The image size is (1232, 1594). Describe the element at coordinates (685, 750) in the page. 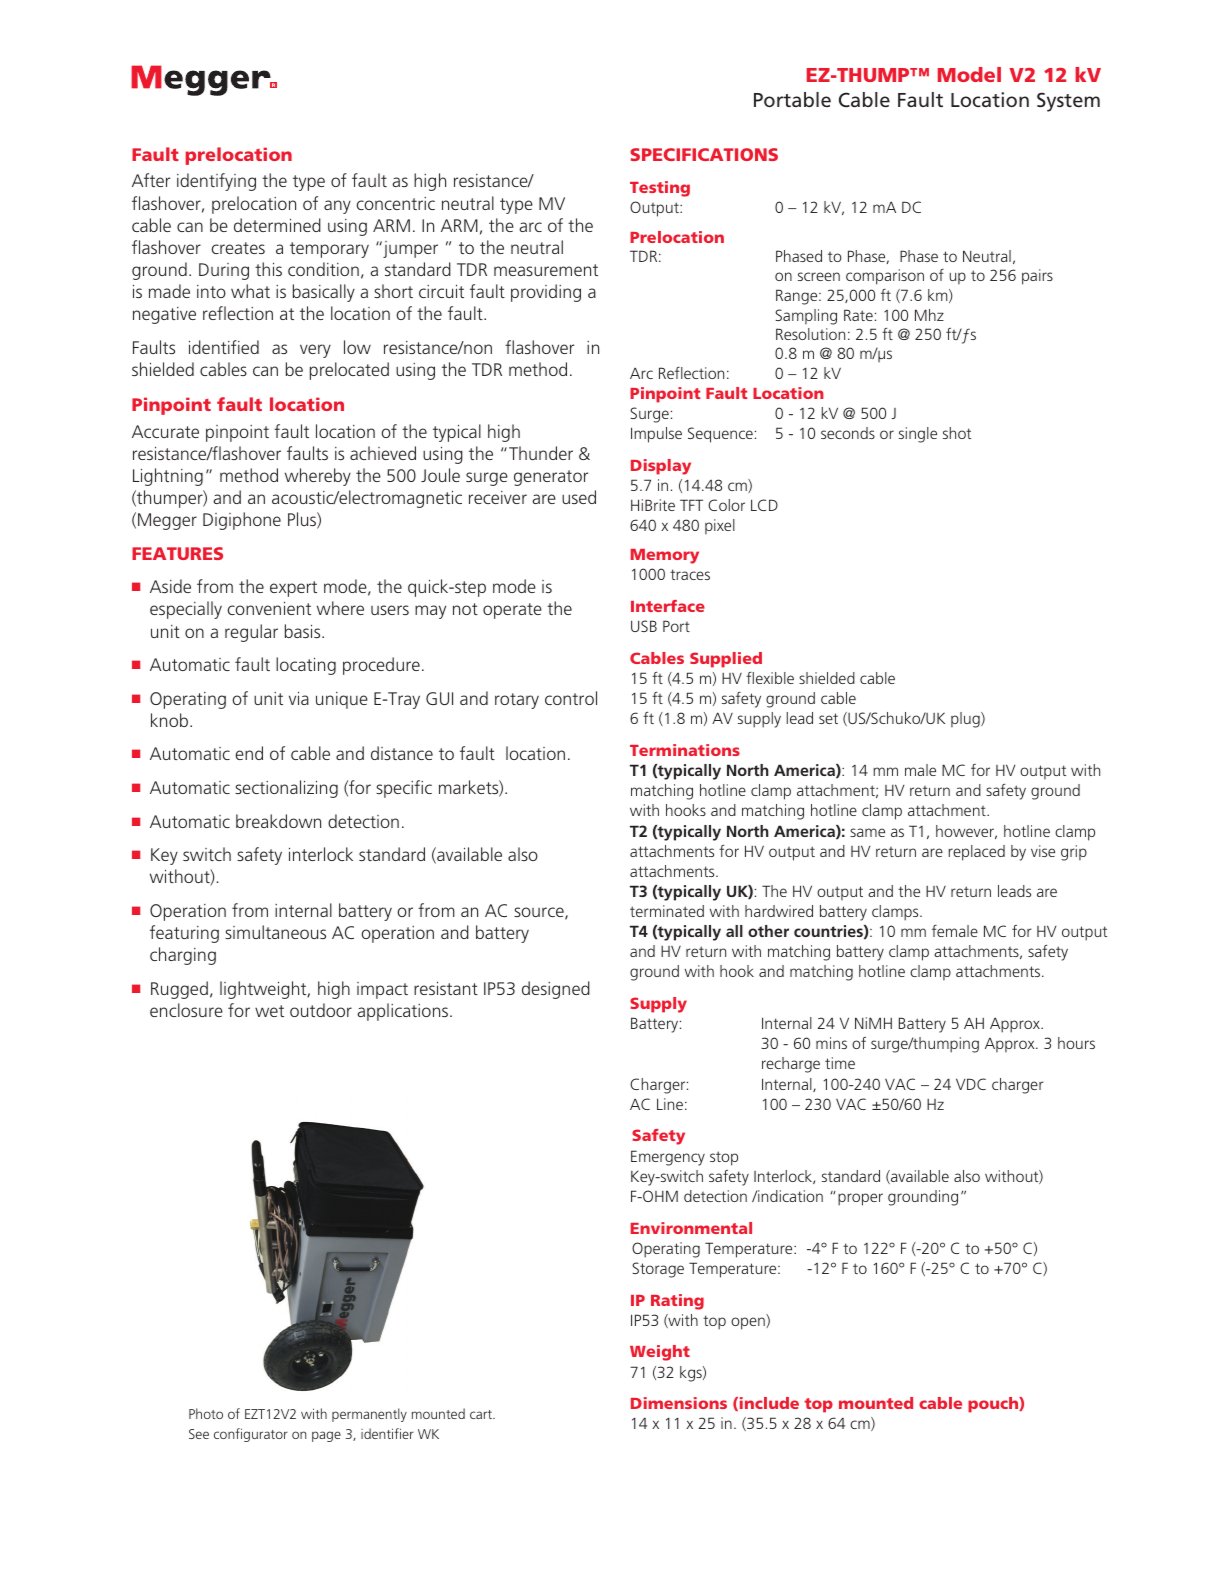

I see `Terminations` at that location.
